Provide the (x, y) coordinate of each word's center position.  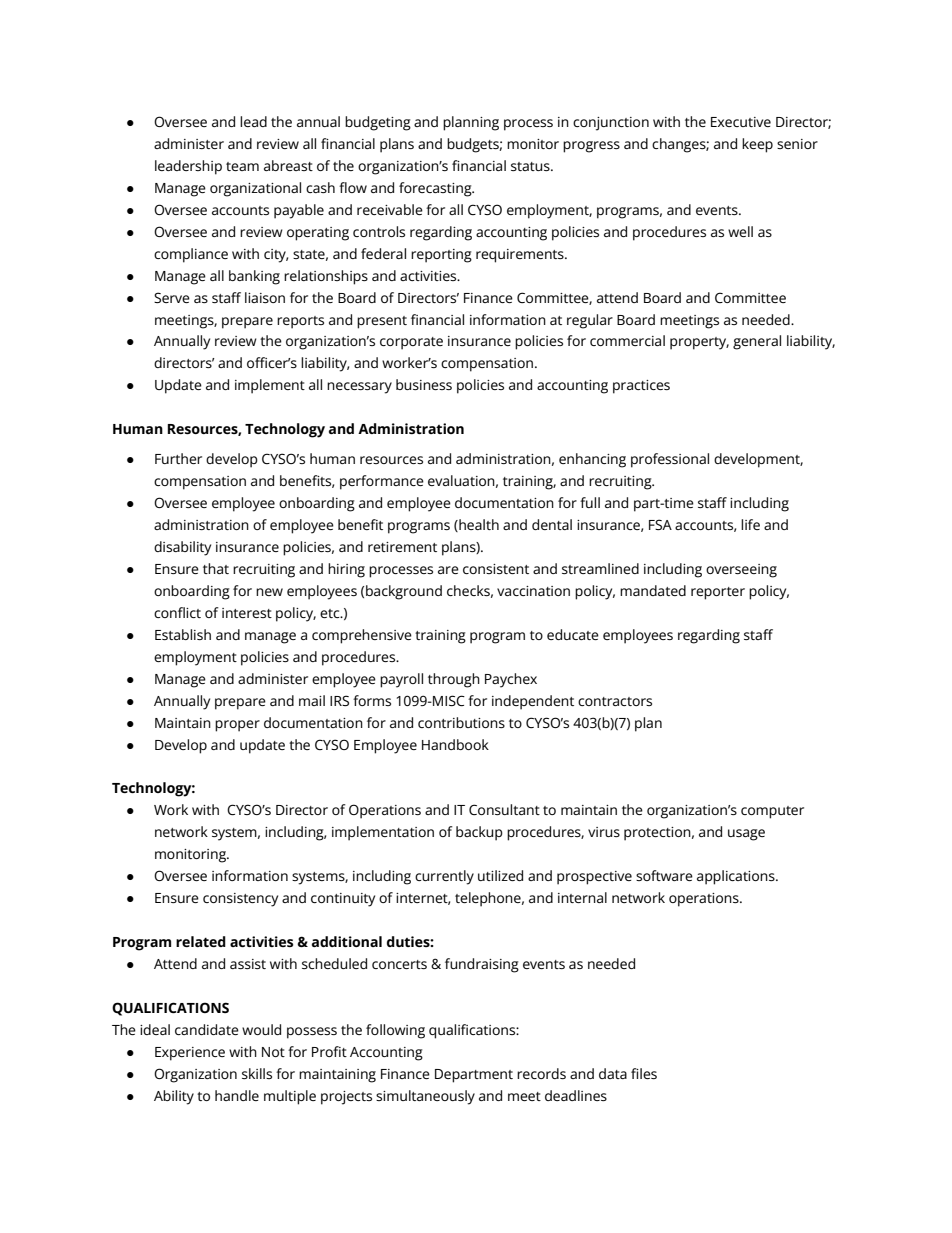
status (531, 166)
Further (178, 458)
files (644, 1073)
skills (257, 1073)
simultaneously (425, 1097)
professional (670, 460)
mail (312, 700)
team (242, 166)
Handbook (455, 744)
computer (772, 812)
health (478, 525)
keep (757, 145)
